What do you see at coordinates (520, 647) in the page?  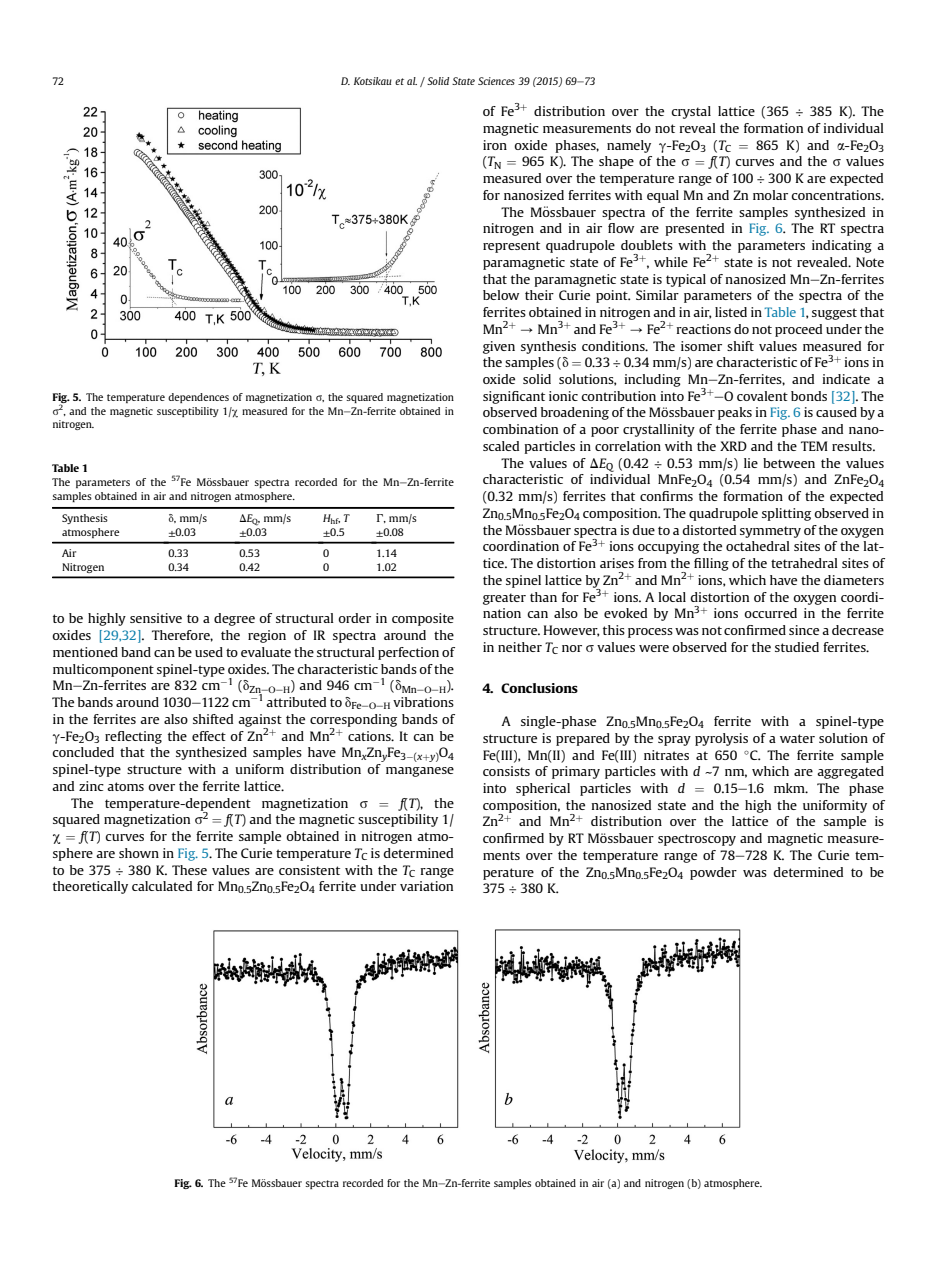 I see `neither` at bounding box center [520, 647].
